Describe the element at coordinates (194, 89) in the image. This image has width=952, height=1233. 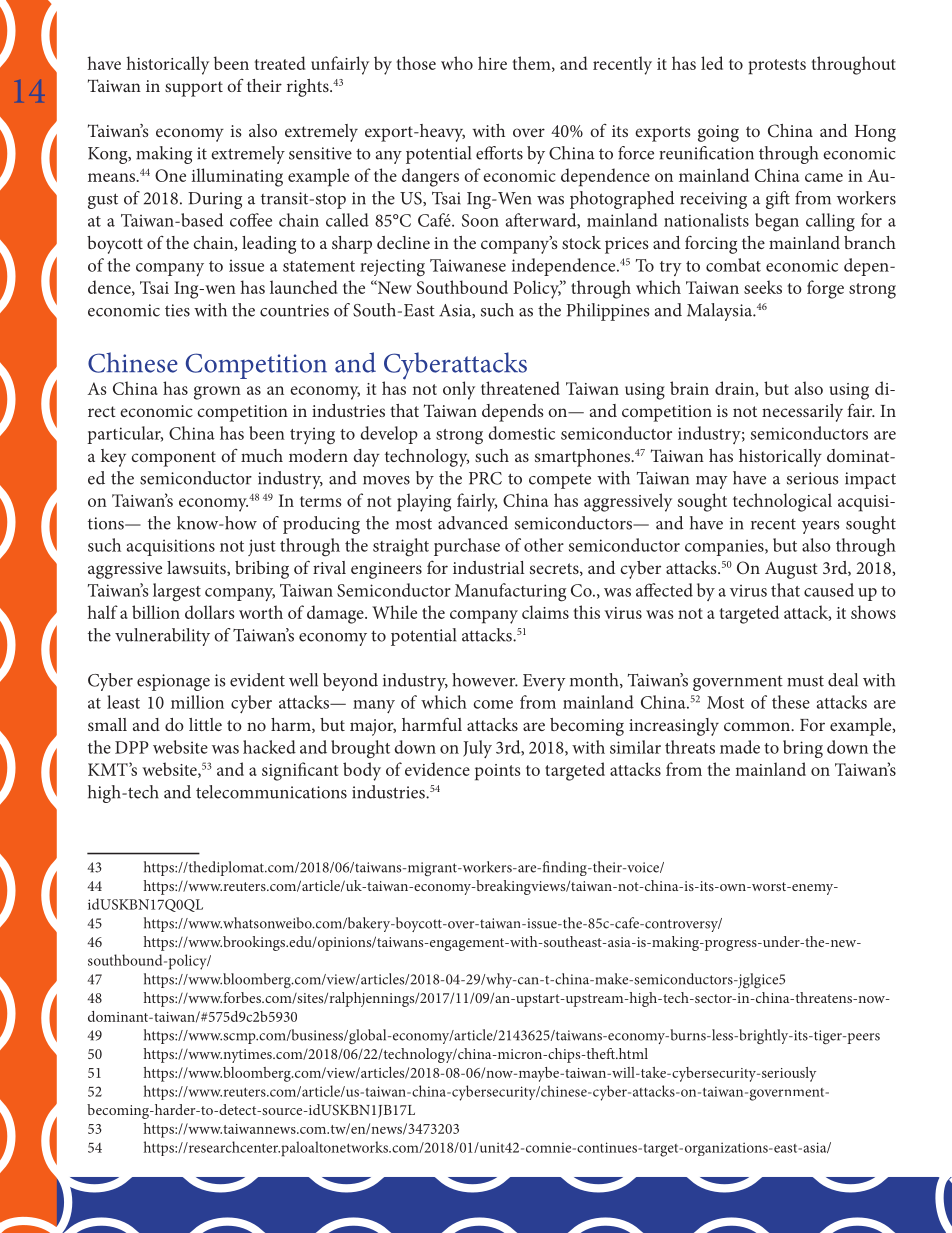
I see `support` at that location.
